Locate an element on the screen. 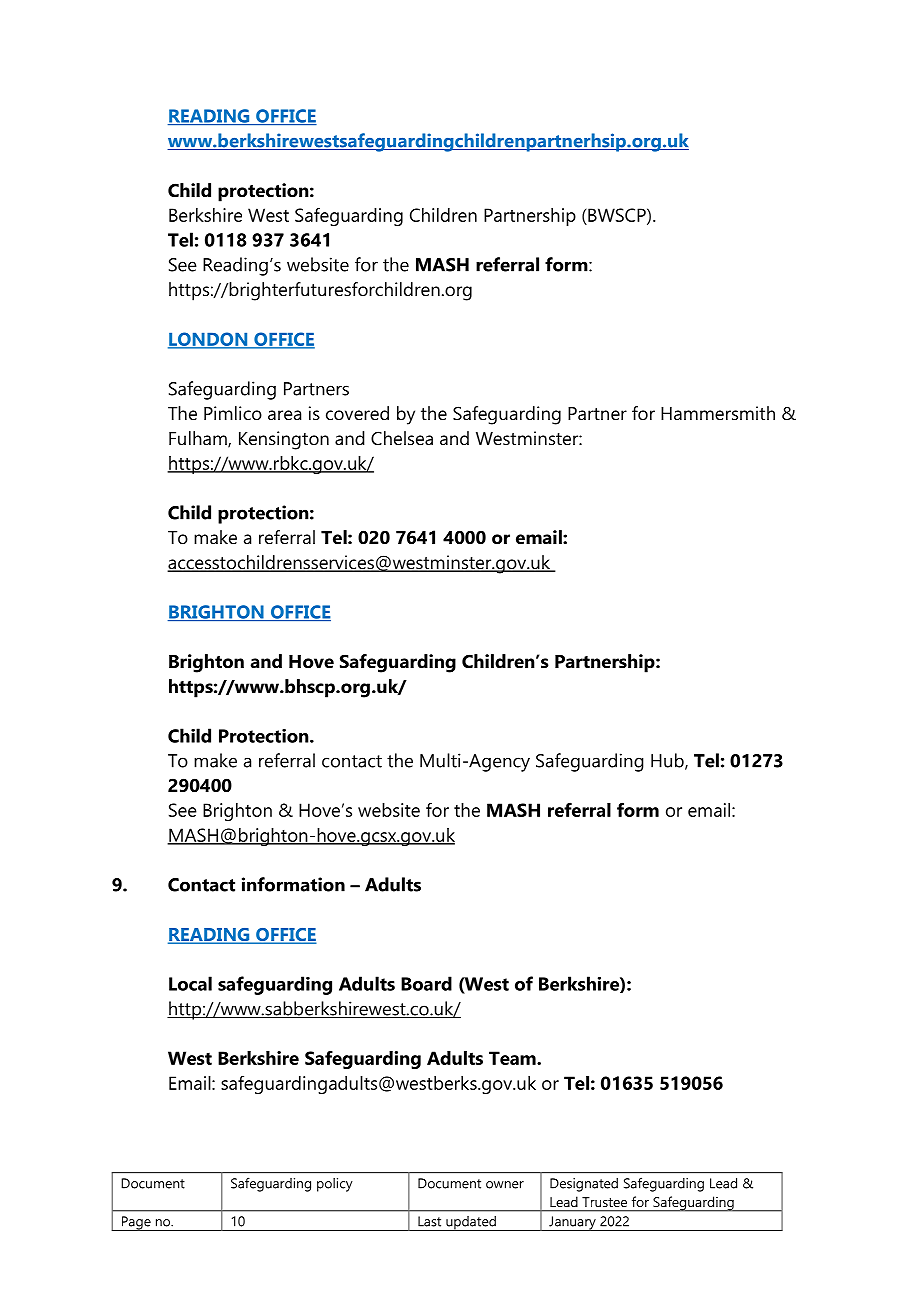 This screenshot has width=924, height=1308. Board is located at coordinates (426, 983).
